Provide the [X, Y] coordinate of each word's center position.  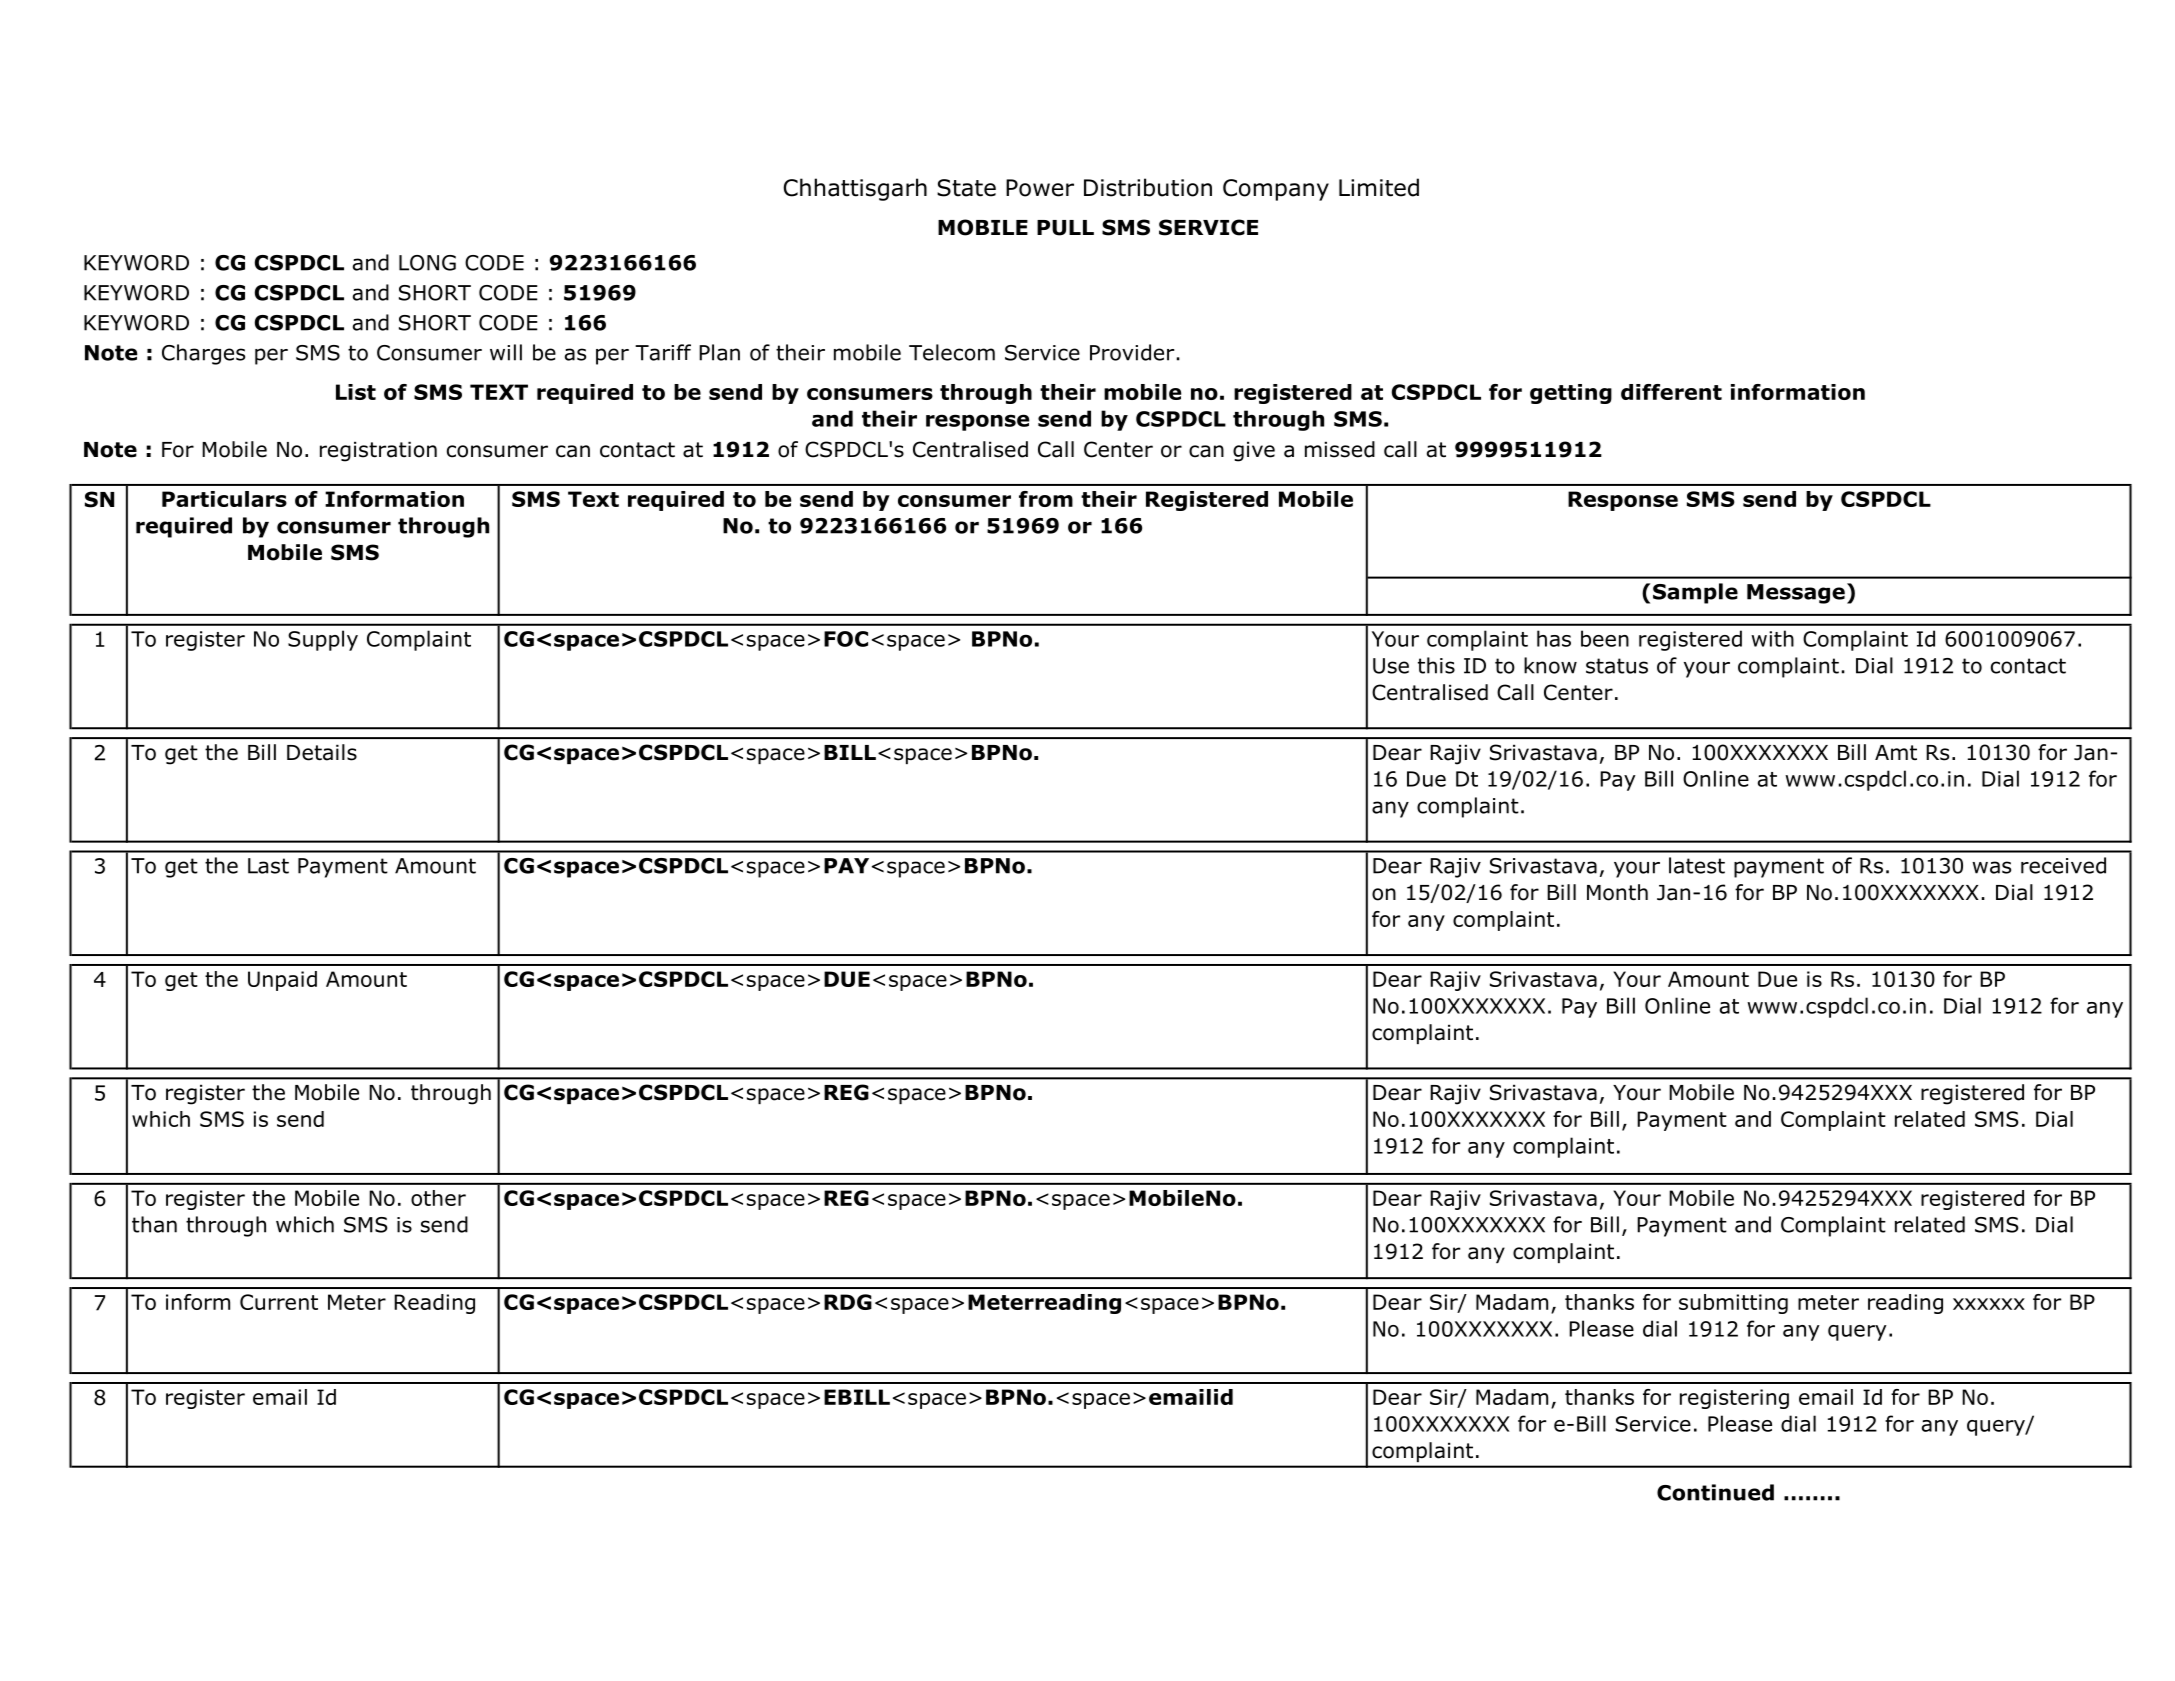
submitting [1733, 1304]
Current [279, 1302]
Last [268, 866]
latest [1697, 865]
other [438, 1198]
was [1991, 867]
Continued [1715, 1492]
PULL [1065, 228]
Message [1796, 594]
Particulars [224, 499]
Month [1617, 892]
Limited [1379, 187]
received [2063, 865]
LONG [427, 263]
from [1046, 499]
